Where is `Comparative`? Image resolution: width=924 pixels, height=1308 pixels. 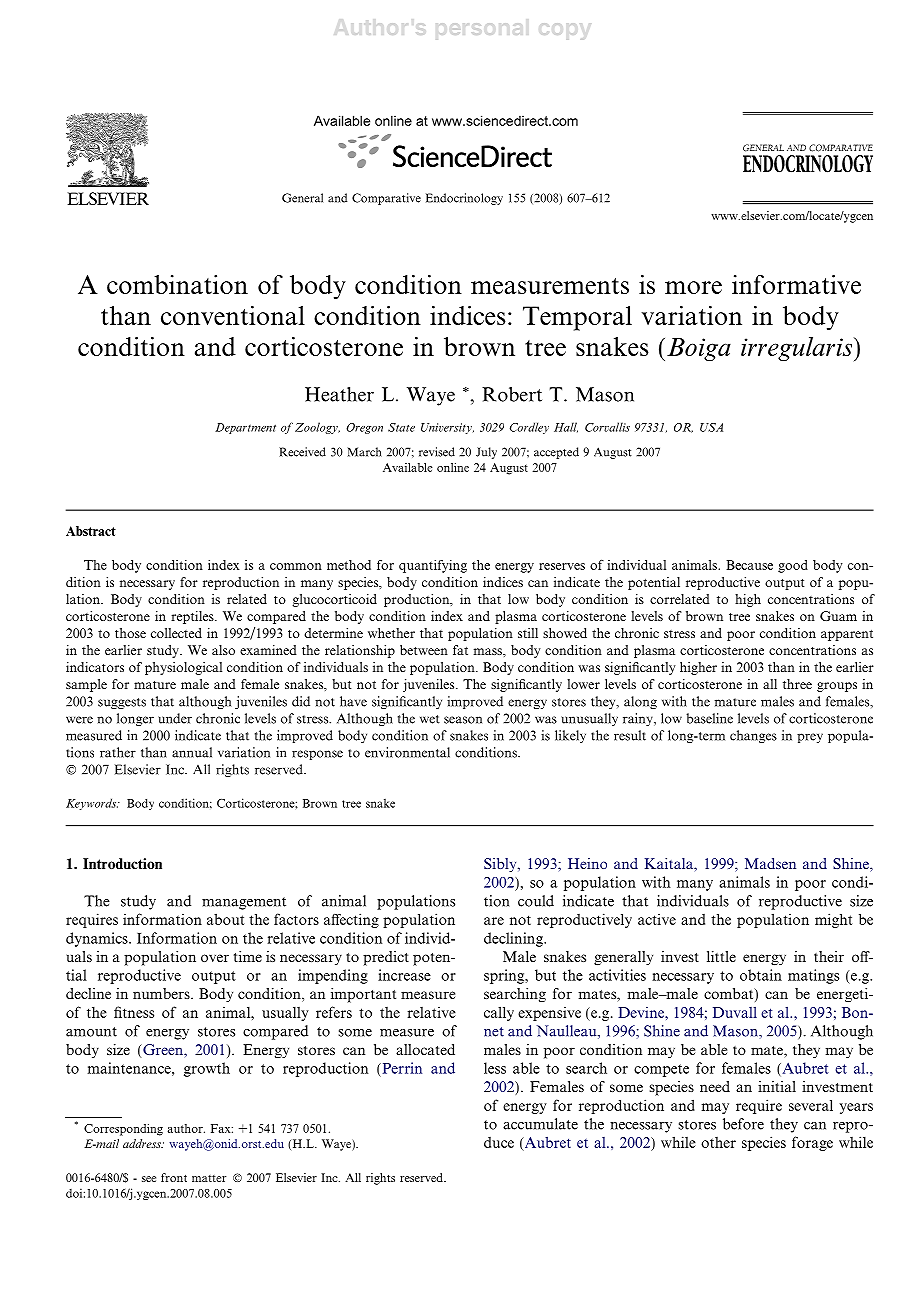
Comparative is located at coordinates (386, 199).
